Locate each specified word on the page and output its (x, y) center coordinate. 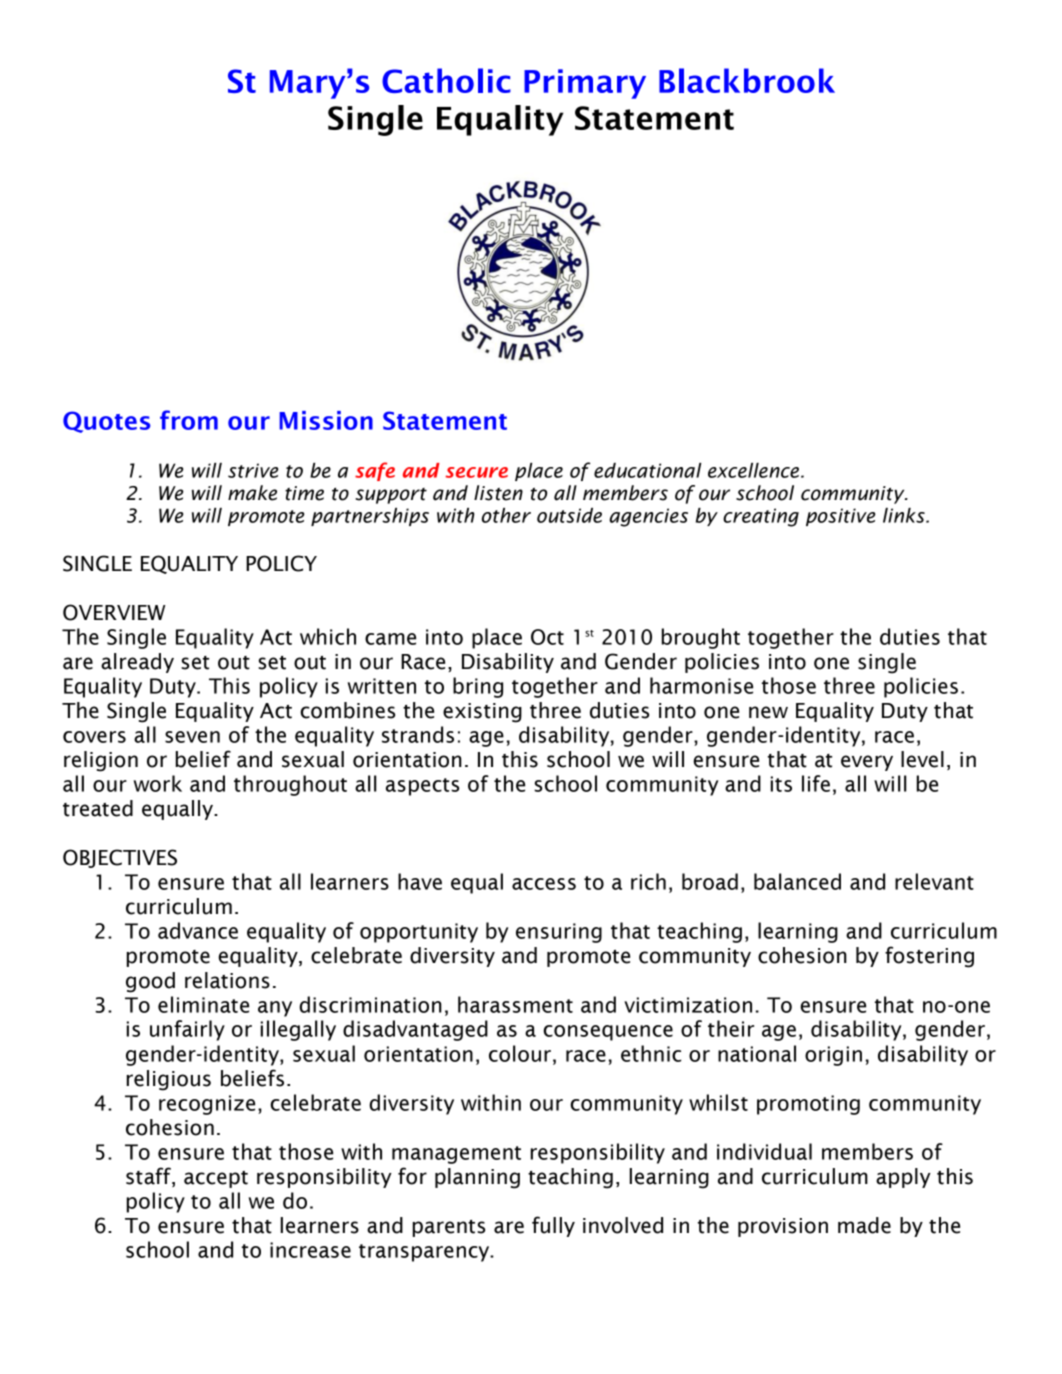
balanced (797, 881)
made (864, 1225)
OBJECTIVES (120, 858)
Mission (326, 420)
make (252, 493)
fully (553, 1226)
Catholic (446, 80)
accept (216, 1179)
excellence (753, 470)
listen (498, 493)
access (544, 884)
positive (840, 517)
